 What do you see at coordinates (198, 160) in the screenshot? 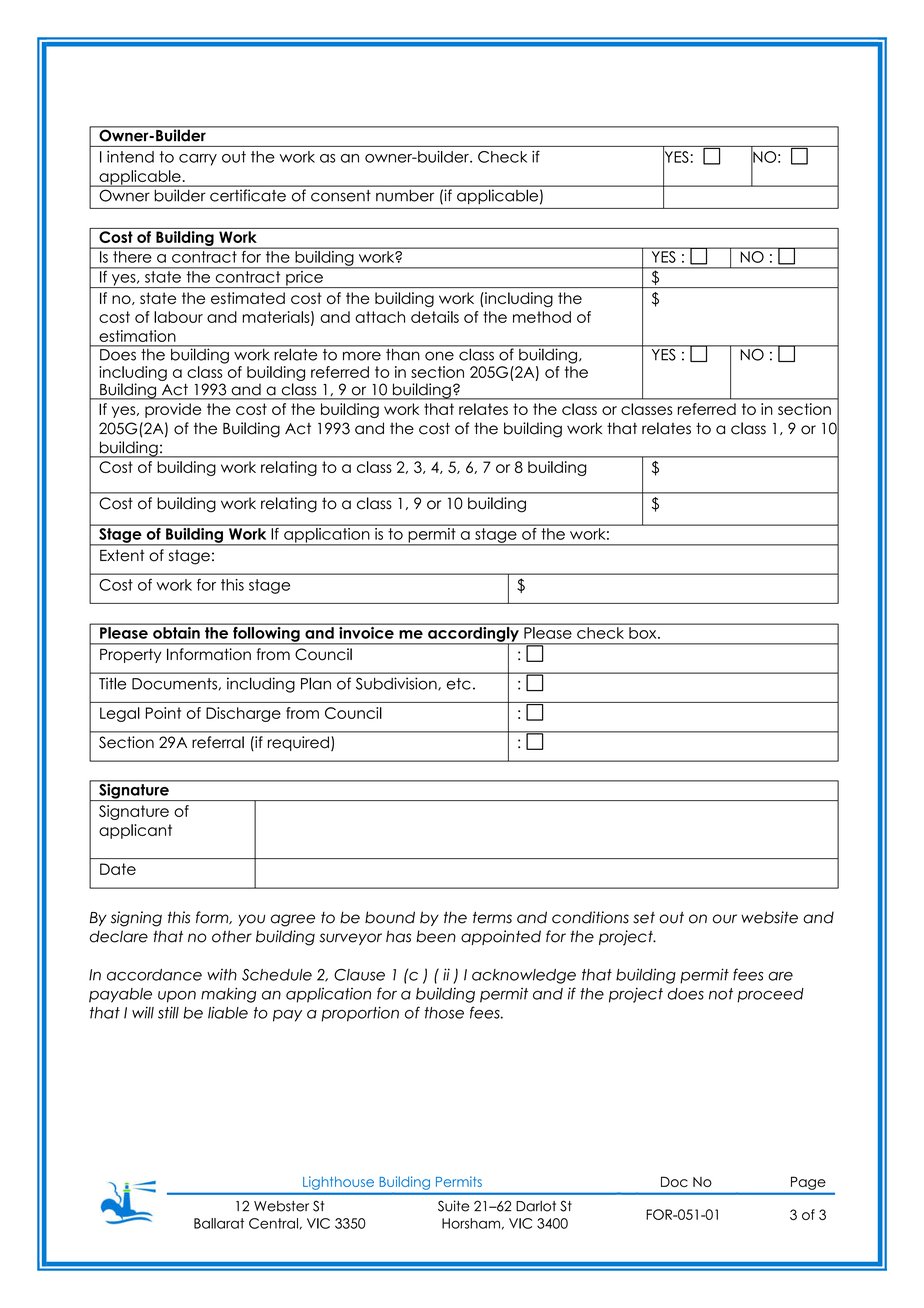
I see `carry` at bounding box center [198, 160].
